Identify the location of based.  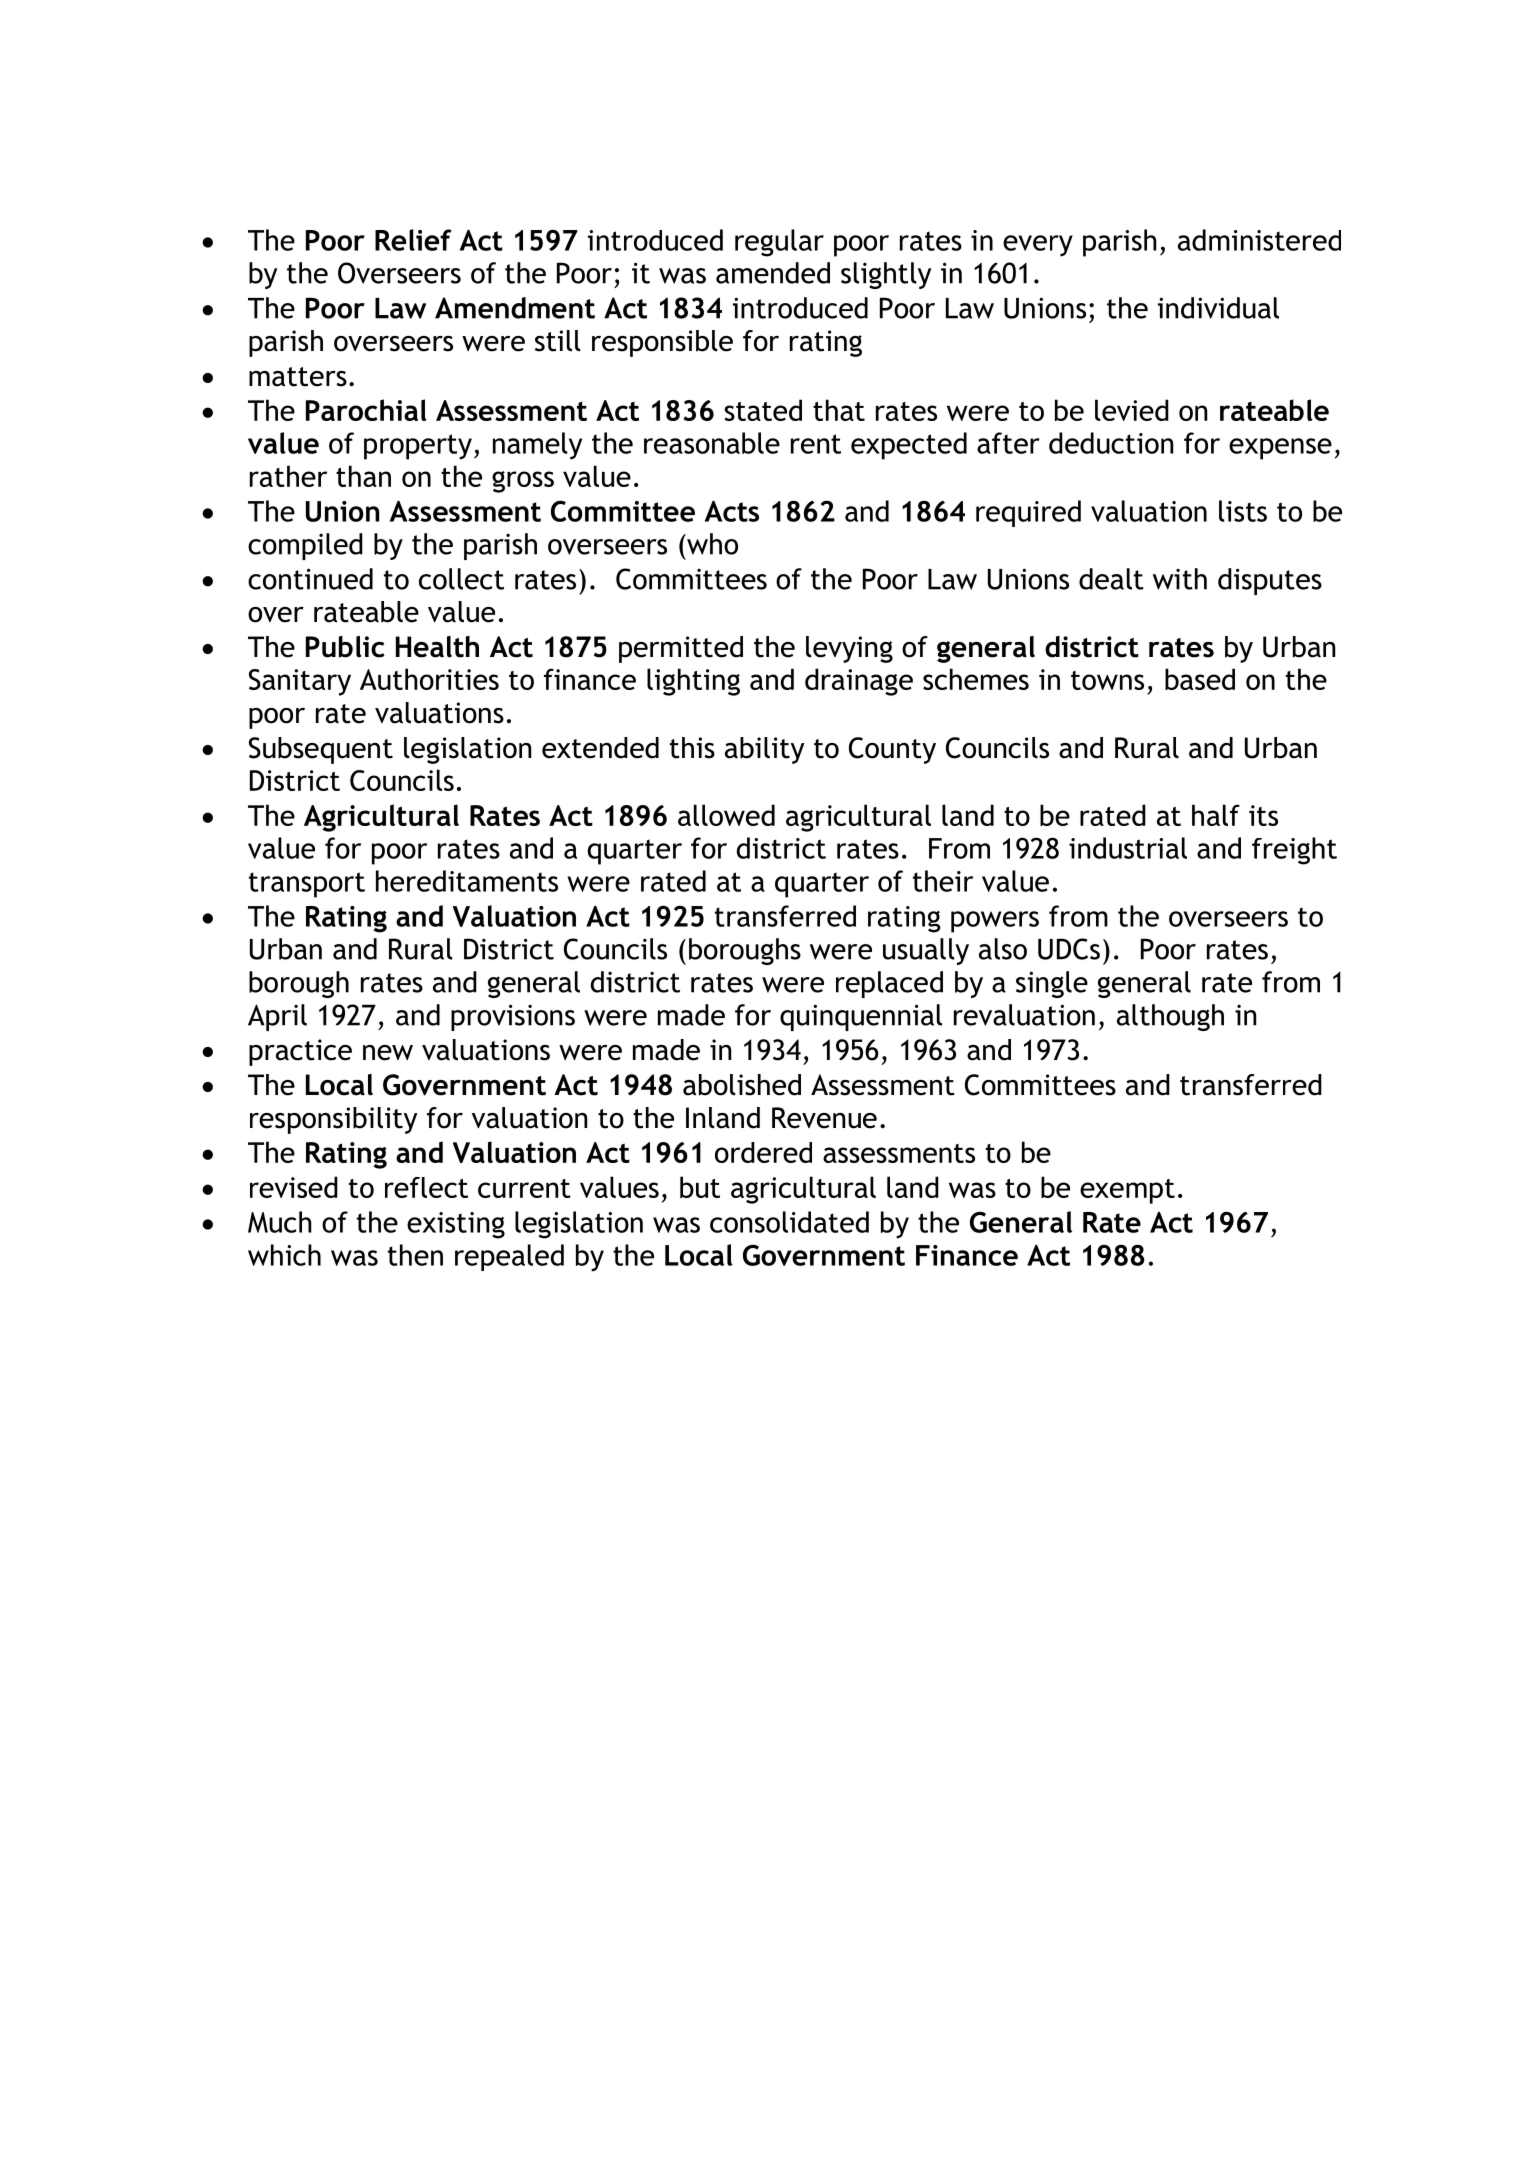
(1200, 679).
